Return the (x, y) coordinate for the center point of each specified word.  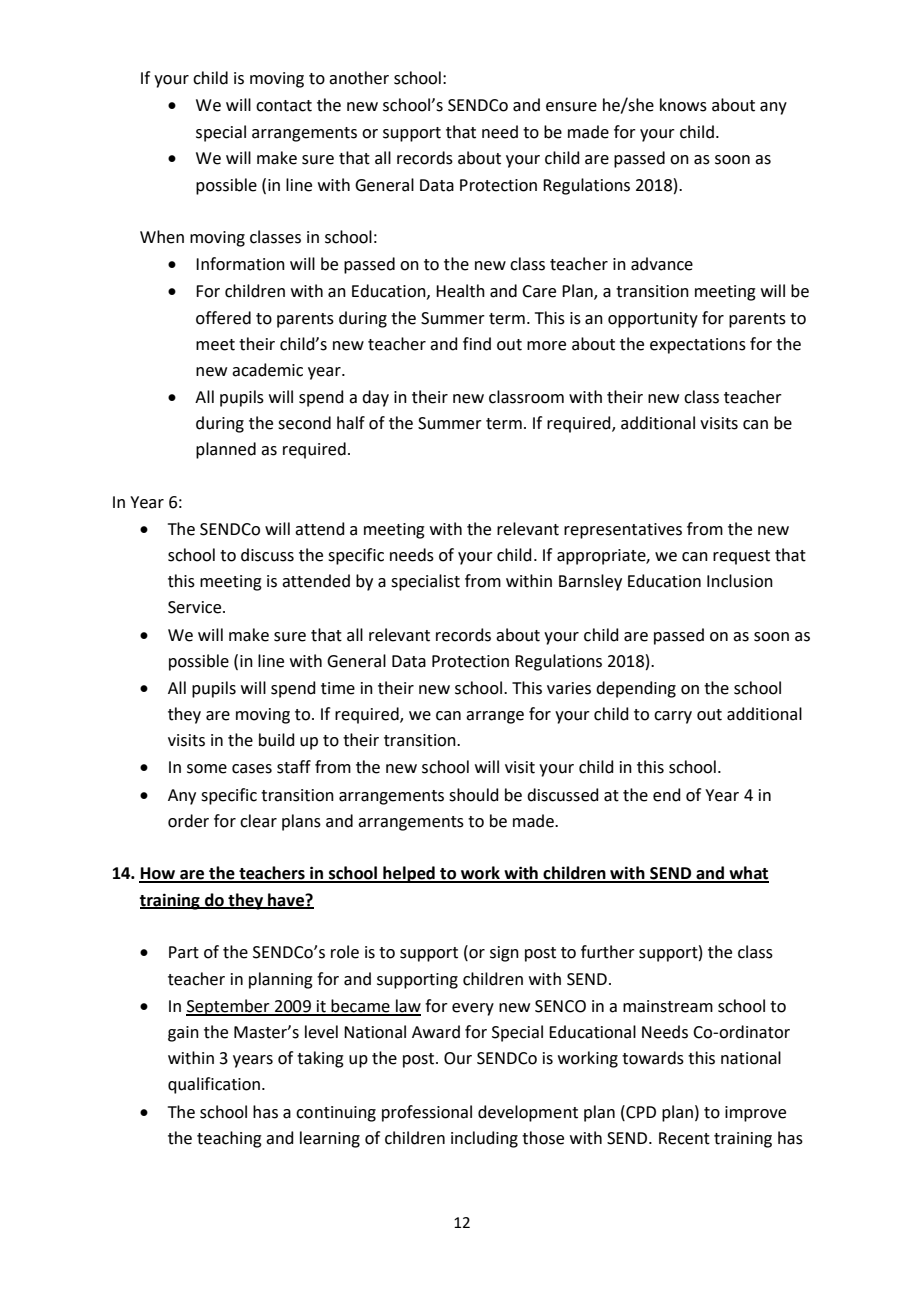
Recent (684, 1138)
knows (683, 105)
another (359, 78)
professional (427, 1113)
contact (284, 106)
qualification (214, 1085)
